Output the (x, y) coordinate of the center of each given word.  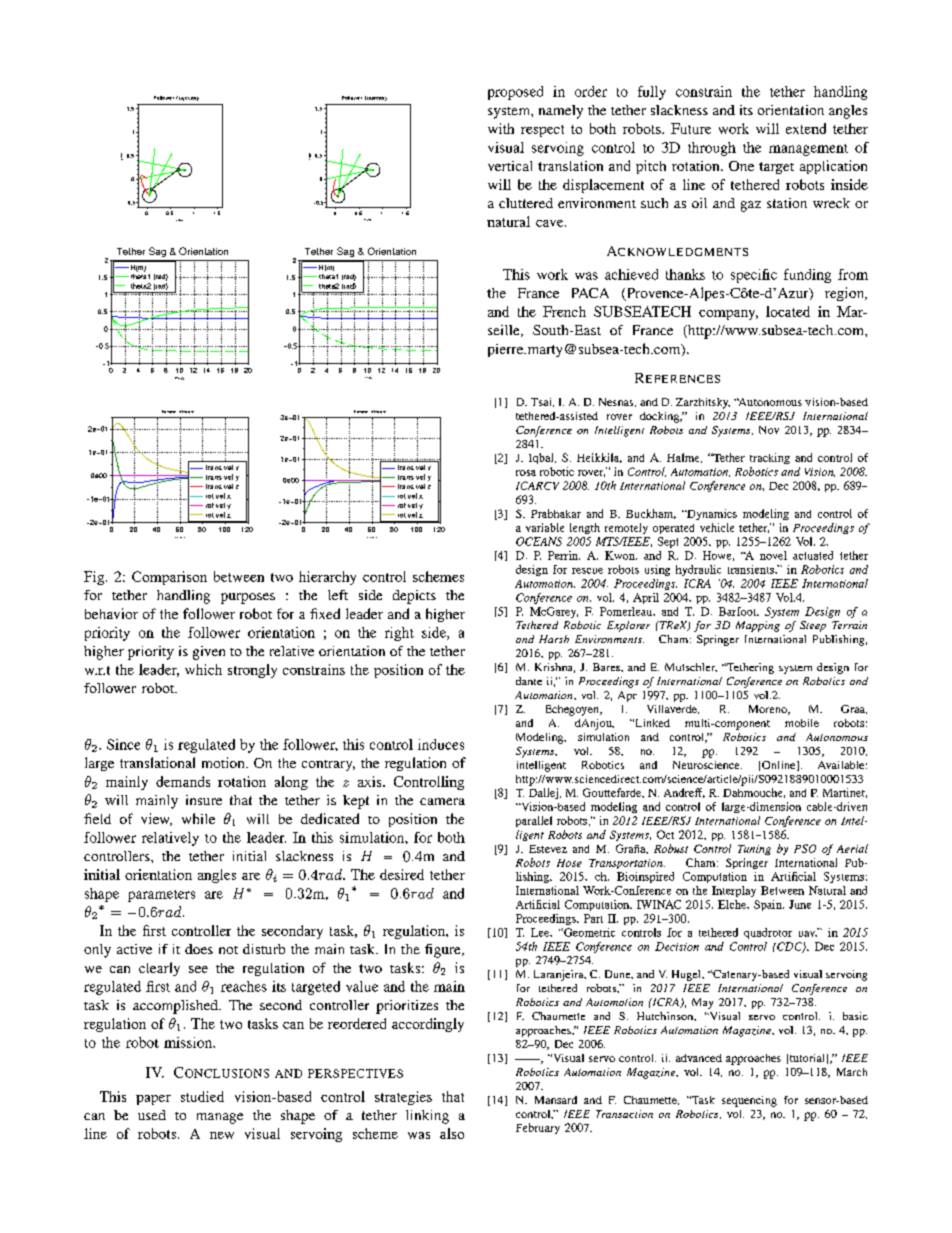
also (452, 1133)
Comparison (169, 578)
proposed (515, 93)
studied (202, 1096)
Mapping (758, 626)
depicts (414, 597)
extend (806, 128)
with (501, 128)
